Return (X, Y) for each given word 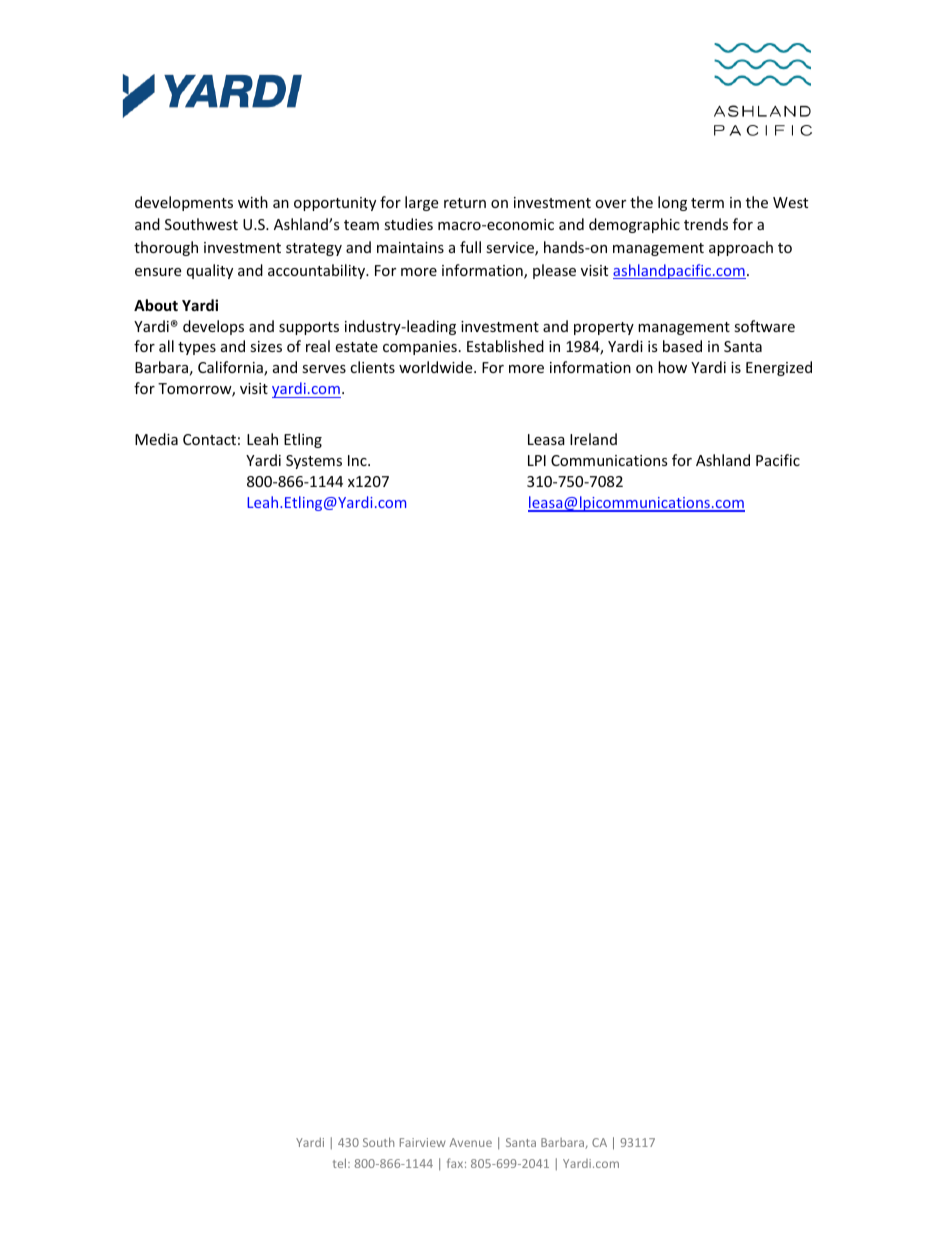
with (253, 202)
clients (372, 367)
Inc (358, 460)
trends (706, 224)
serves (324, 369)
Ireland (593, 439)
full (470, 247)
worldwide (437, 367)
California (231, 368)
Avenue (470, 1142)
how (672, 367)
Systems (314, 462)
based (682, 346)
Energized (779, 368)
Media (156, 439)
